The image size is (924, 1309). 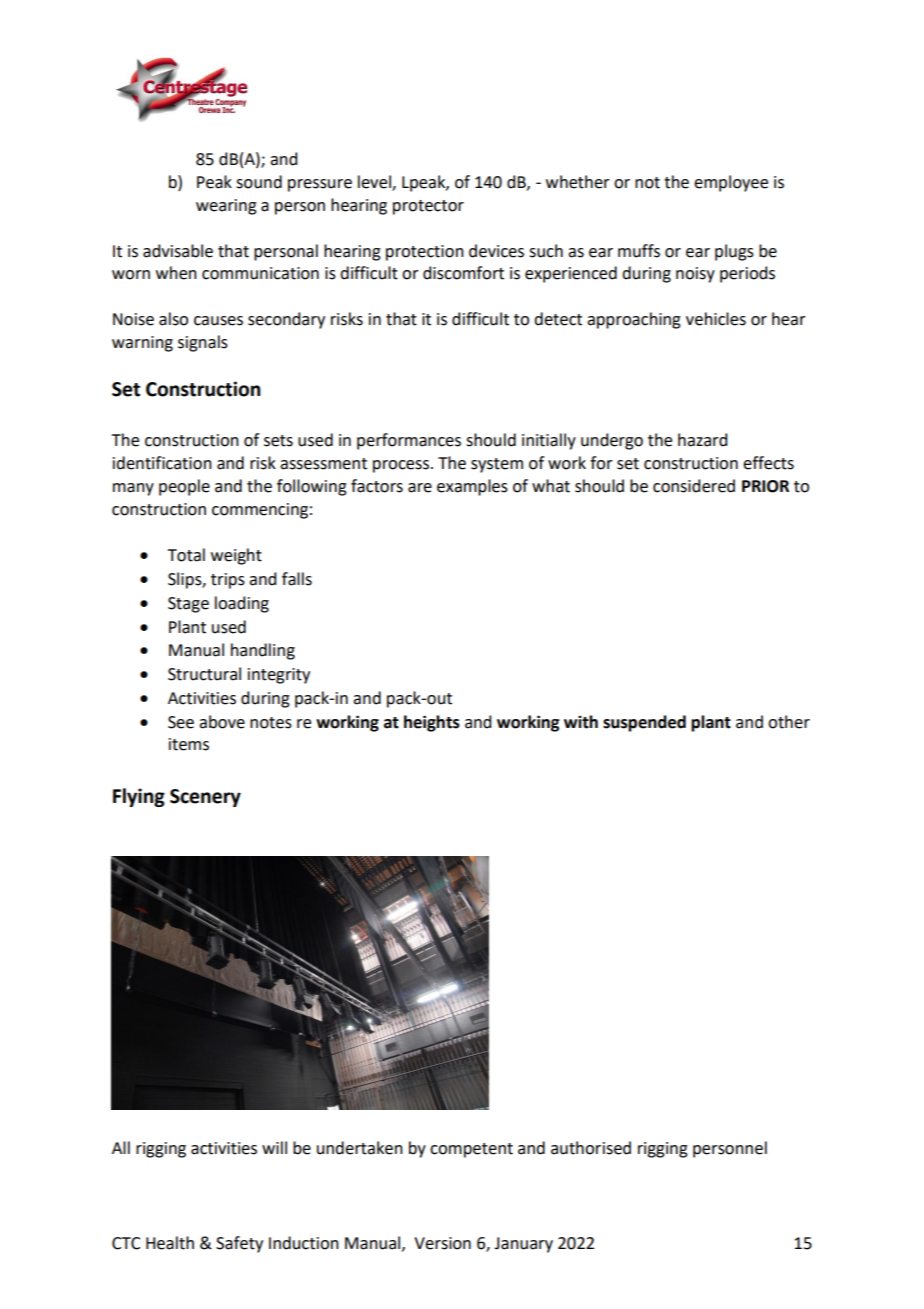 What do you see at coordinates (222, 722) in the image?
I see `above` at bounding box center [222, 722].
